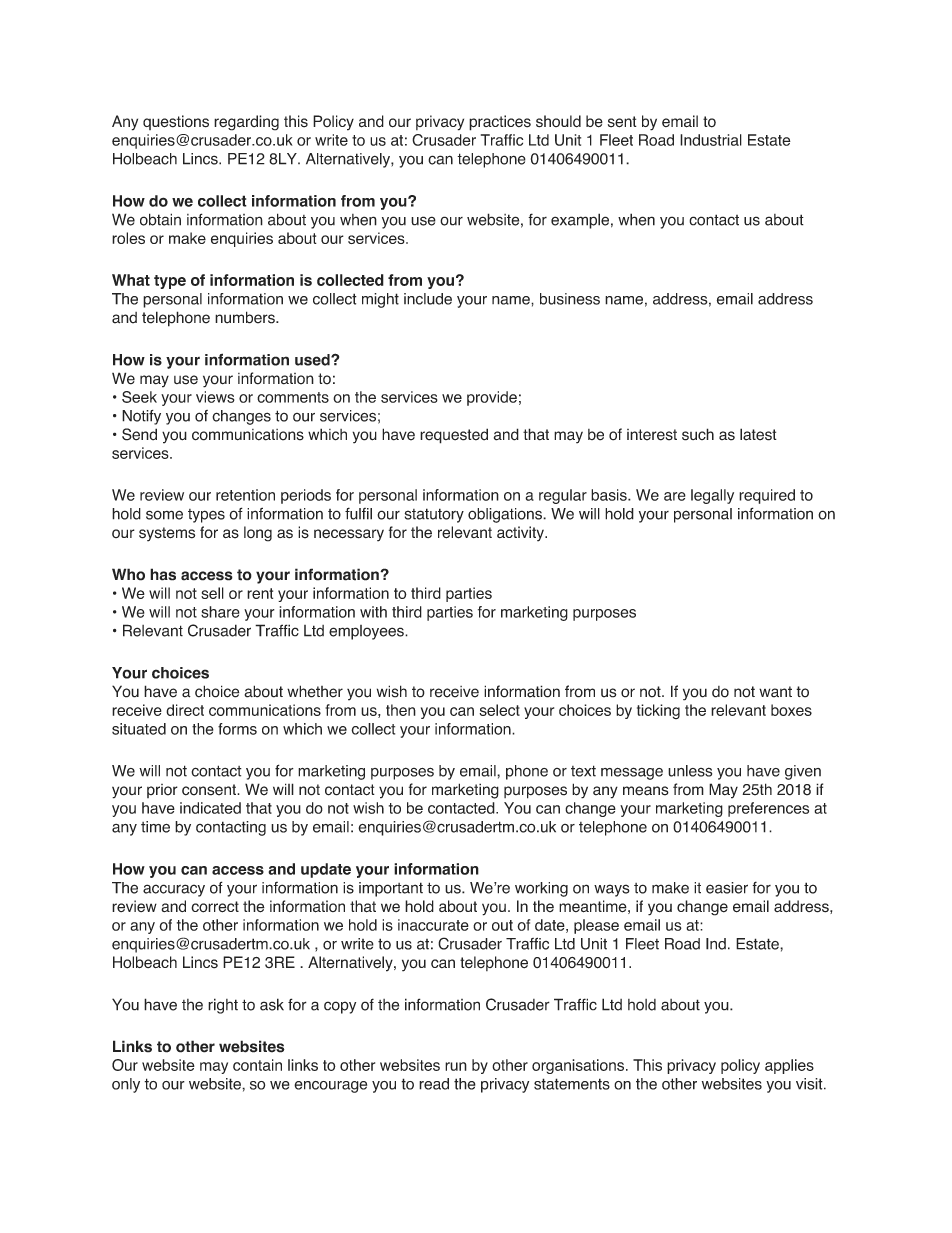 Image resolution: width=952 pixels, height=1233 pixels. Describe the element at coordinates (775, 692) in the page. I see `want` at that location.
